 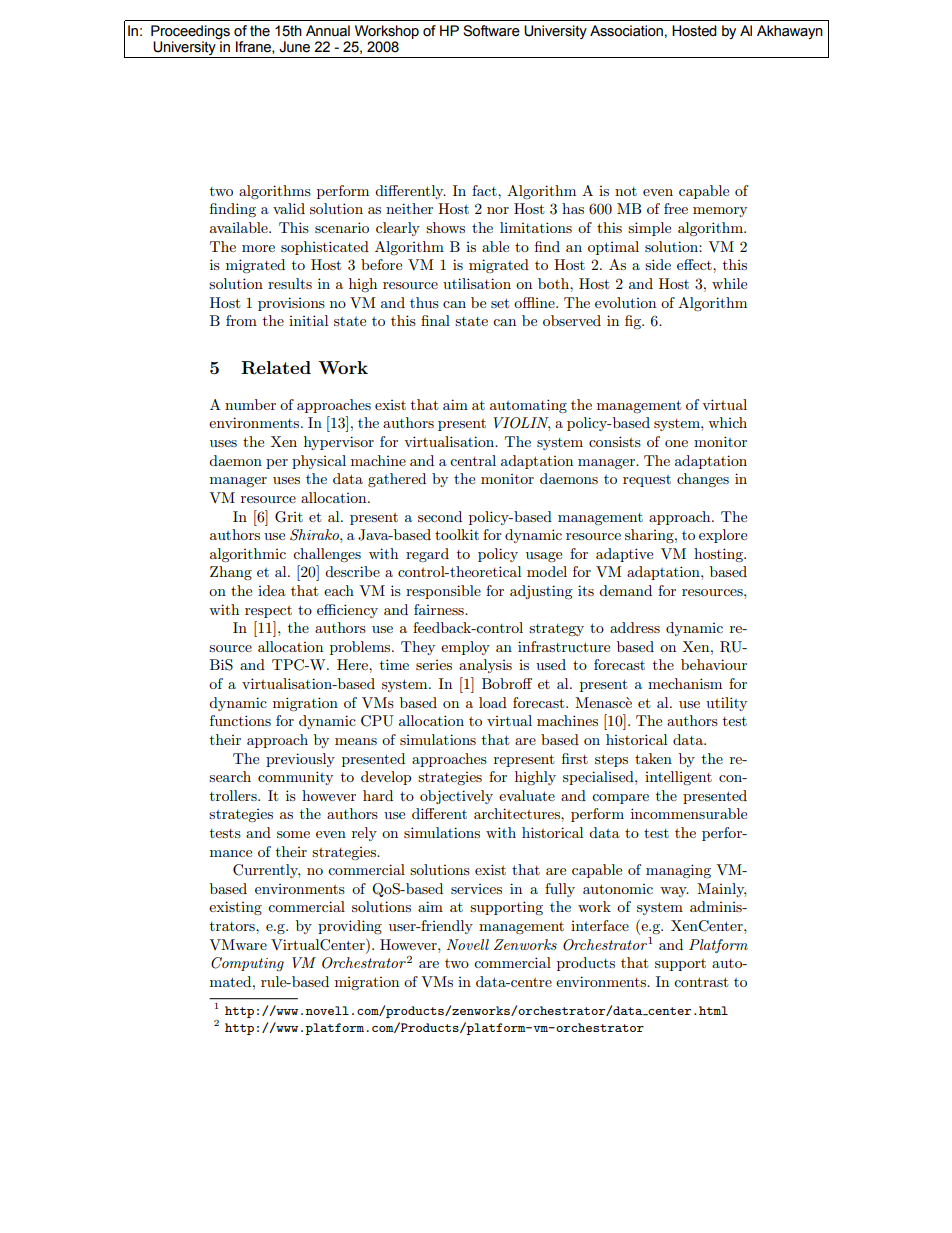 What do you see at coordinates (290, 283) in the image?
I see `results` at bounding box center [290, 283].
